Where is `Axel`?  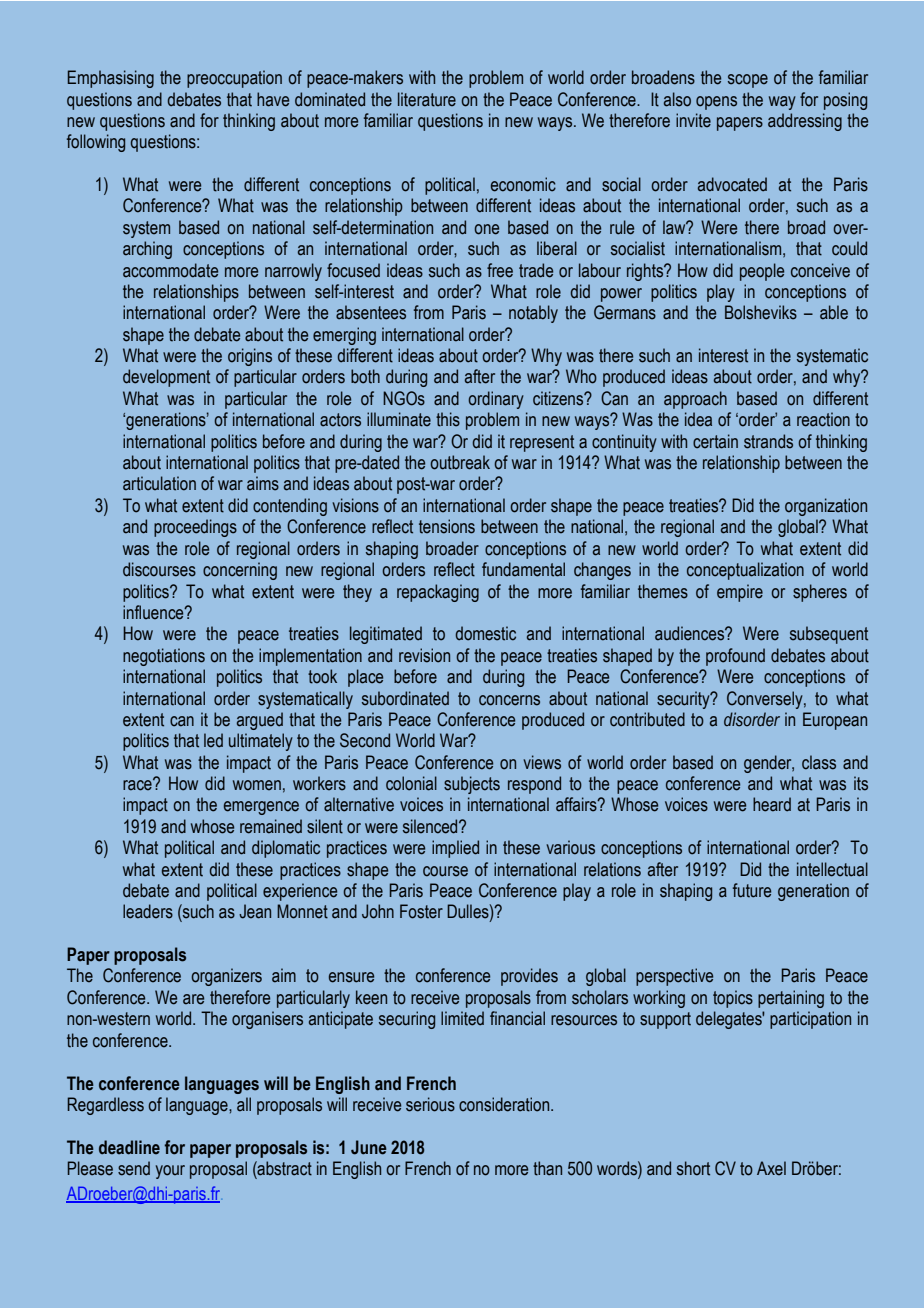 Axel is located at coordinates (771, 1168).
